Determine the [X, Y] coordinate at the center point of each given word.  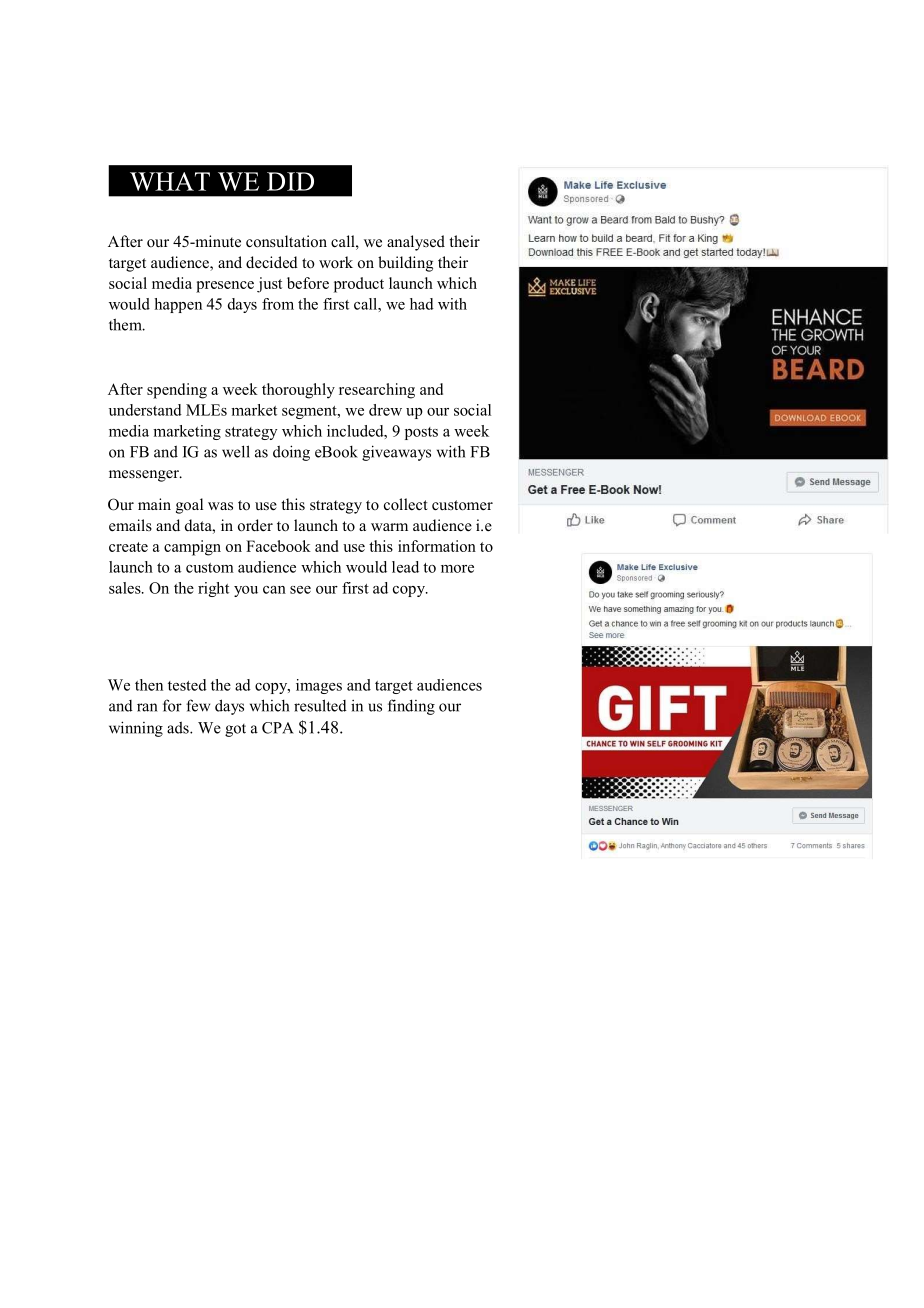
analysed [416, 243]
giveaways [396, 453]
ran [147, 707]
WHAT [170, 181]
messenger [145, 476]
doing [291, 453]
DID [290, 181]
